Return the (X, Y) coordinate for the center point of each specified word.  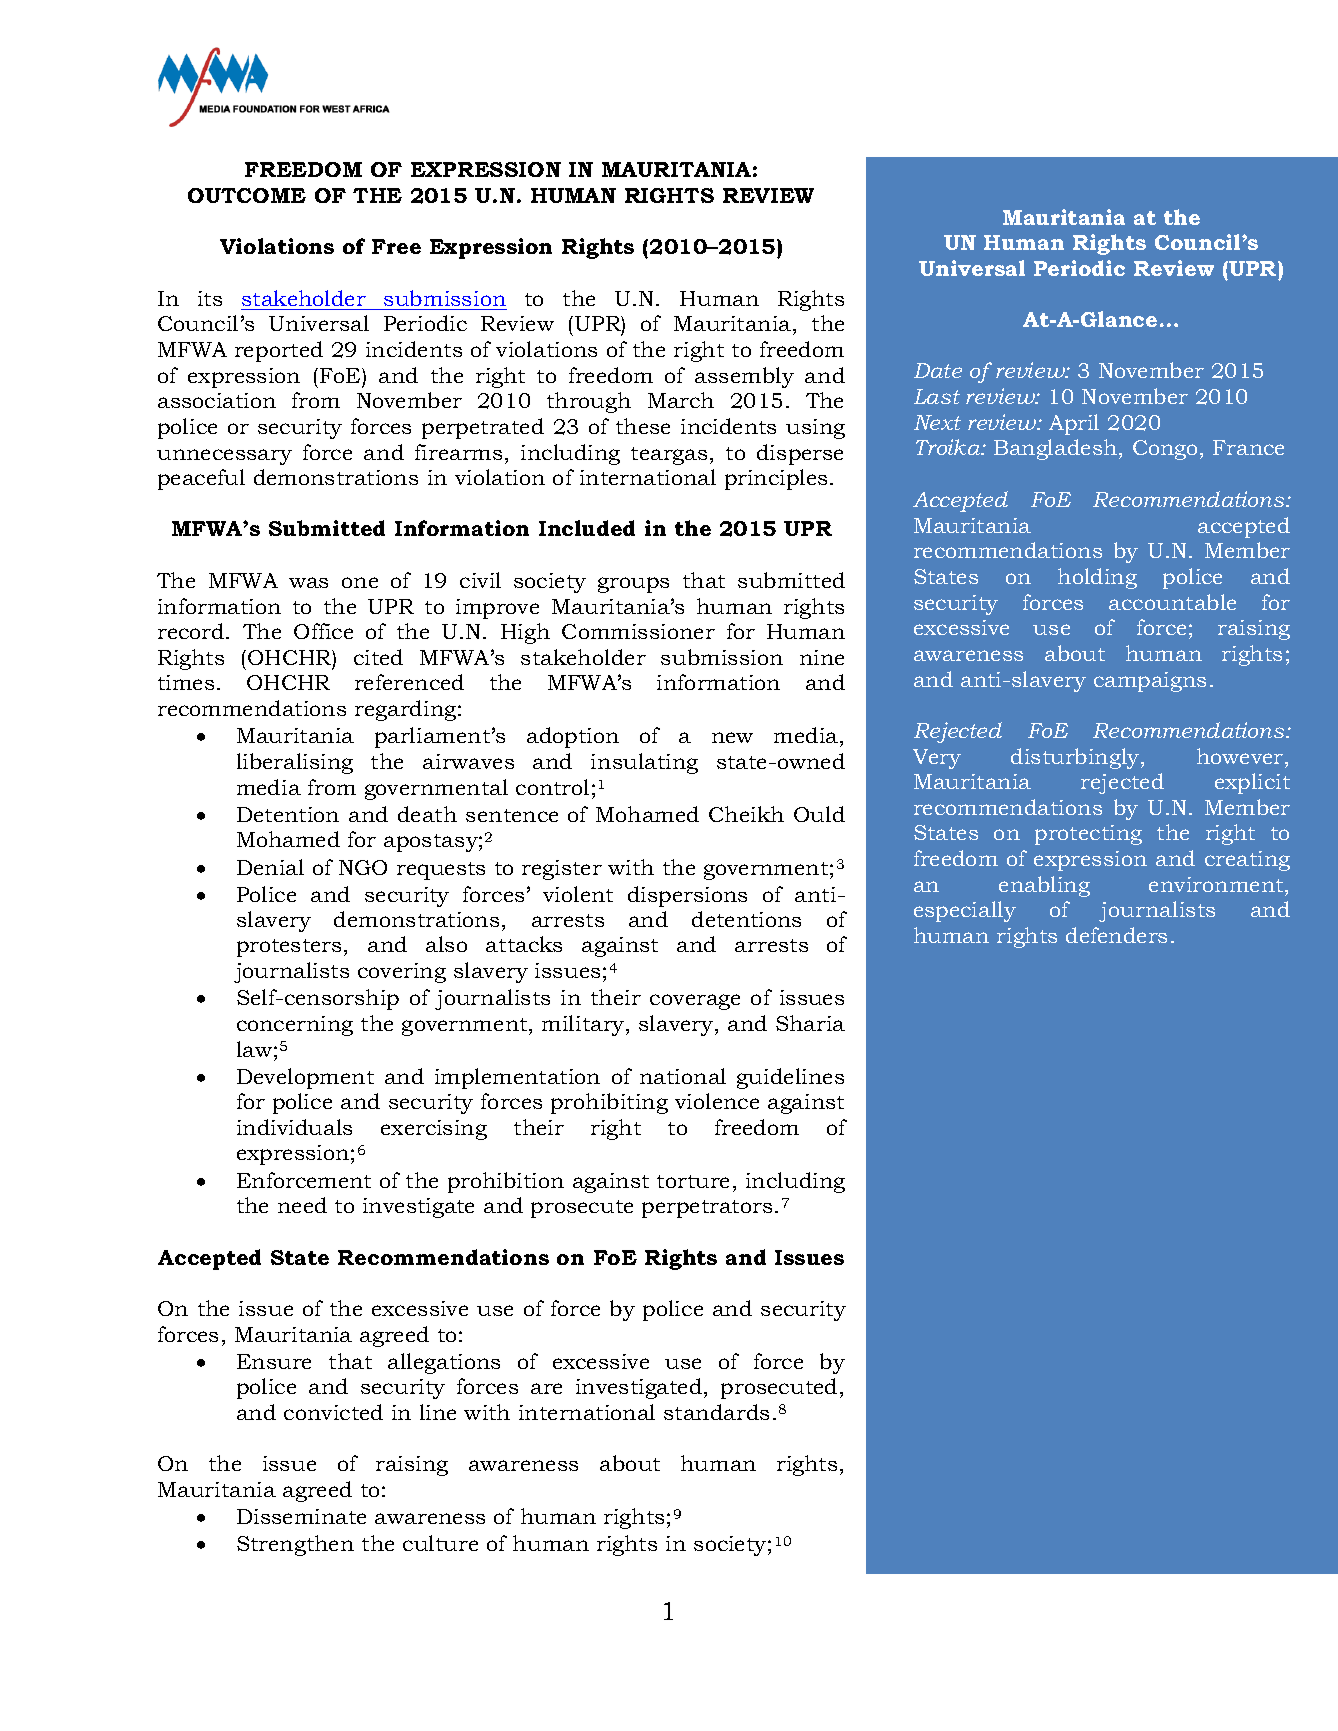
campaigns (1150, 682)
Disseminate (301, 1516)
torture (693, 1181)
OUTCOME (247, 195)
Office (323, 631)
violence (717, 1101)
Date (938, 370)
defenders (1116, 935)
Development (305, 1078)
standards (716, 1412)
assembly (744, 377)
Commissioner (638, 631)
